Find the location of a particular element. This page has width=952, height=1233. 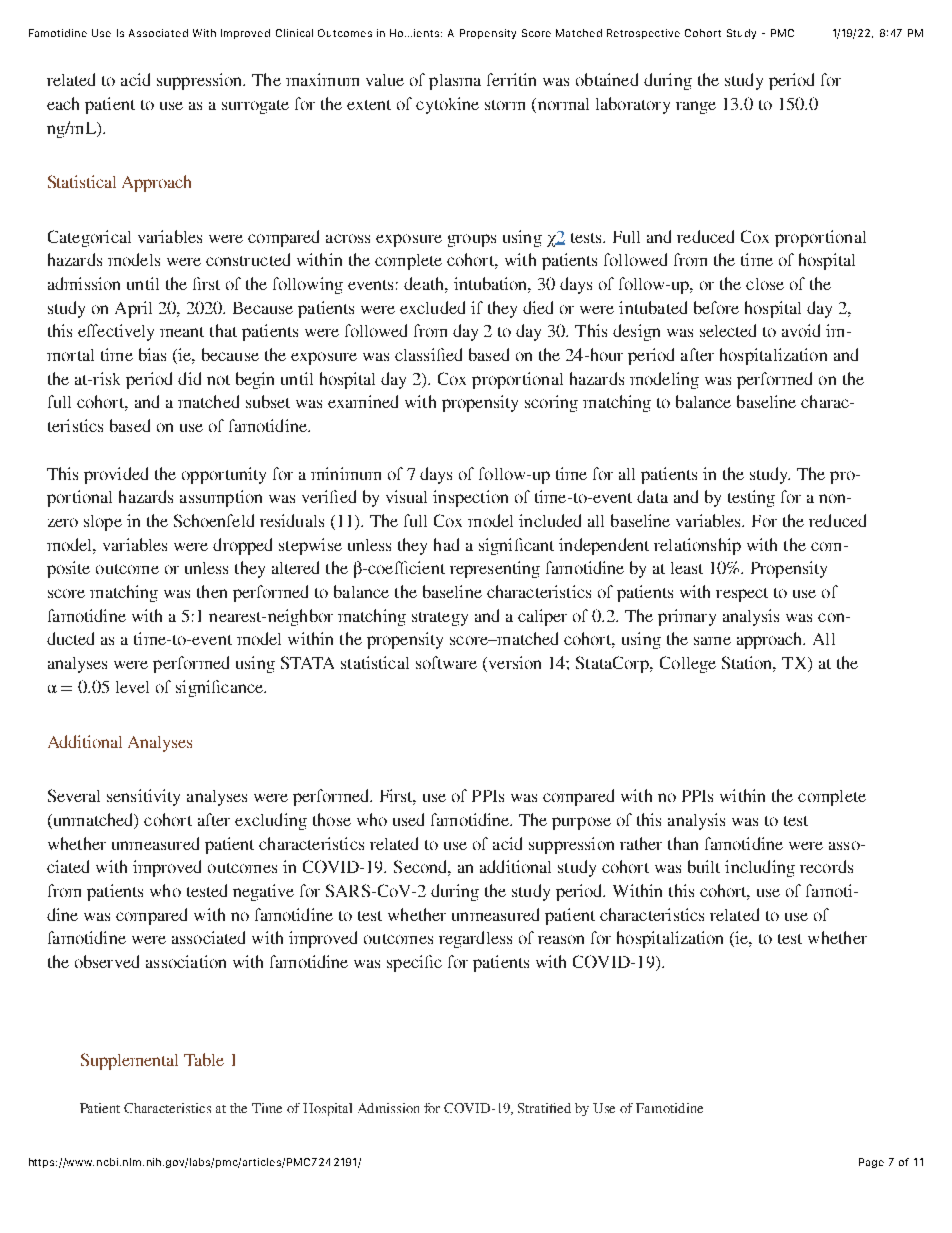

then is located at coordinates (212, 591).
